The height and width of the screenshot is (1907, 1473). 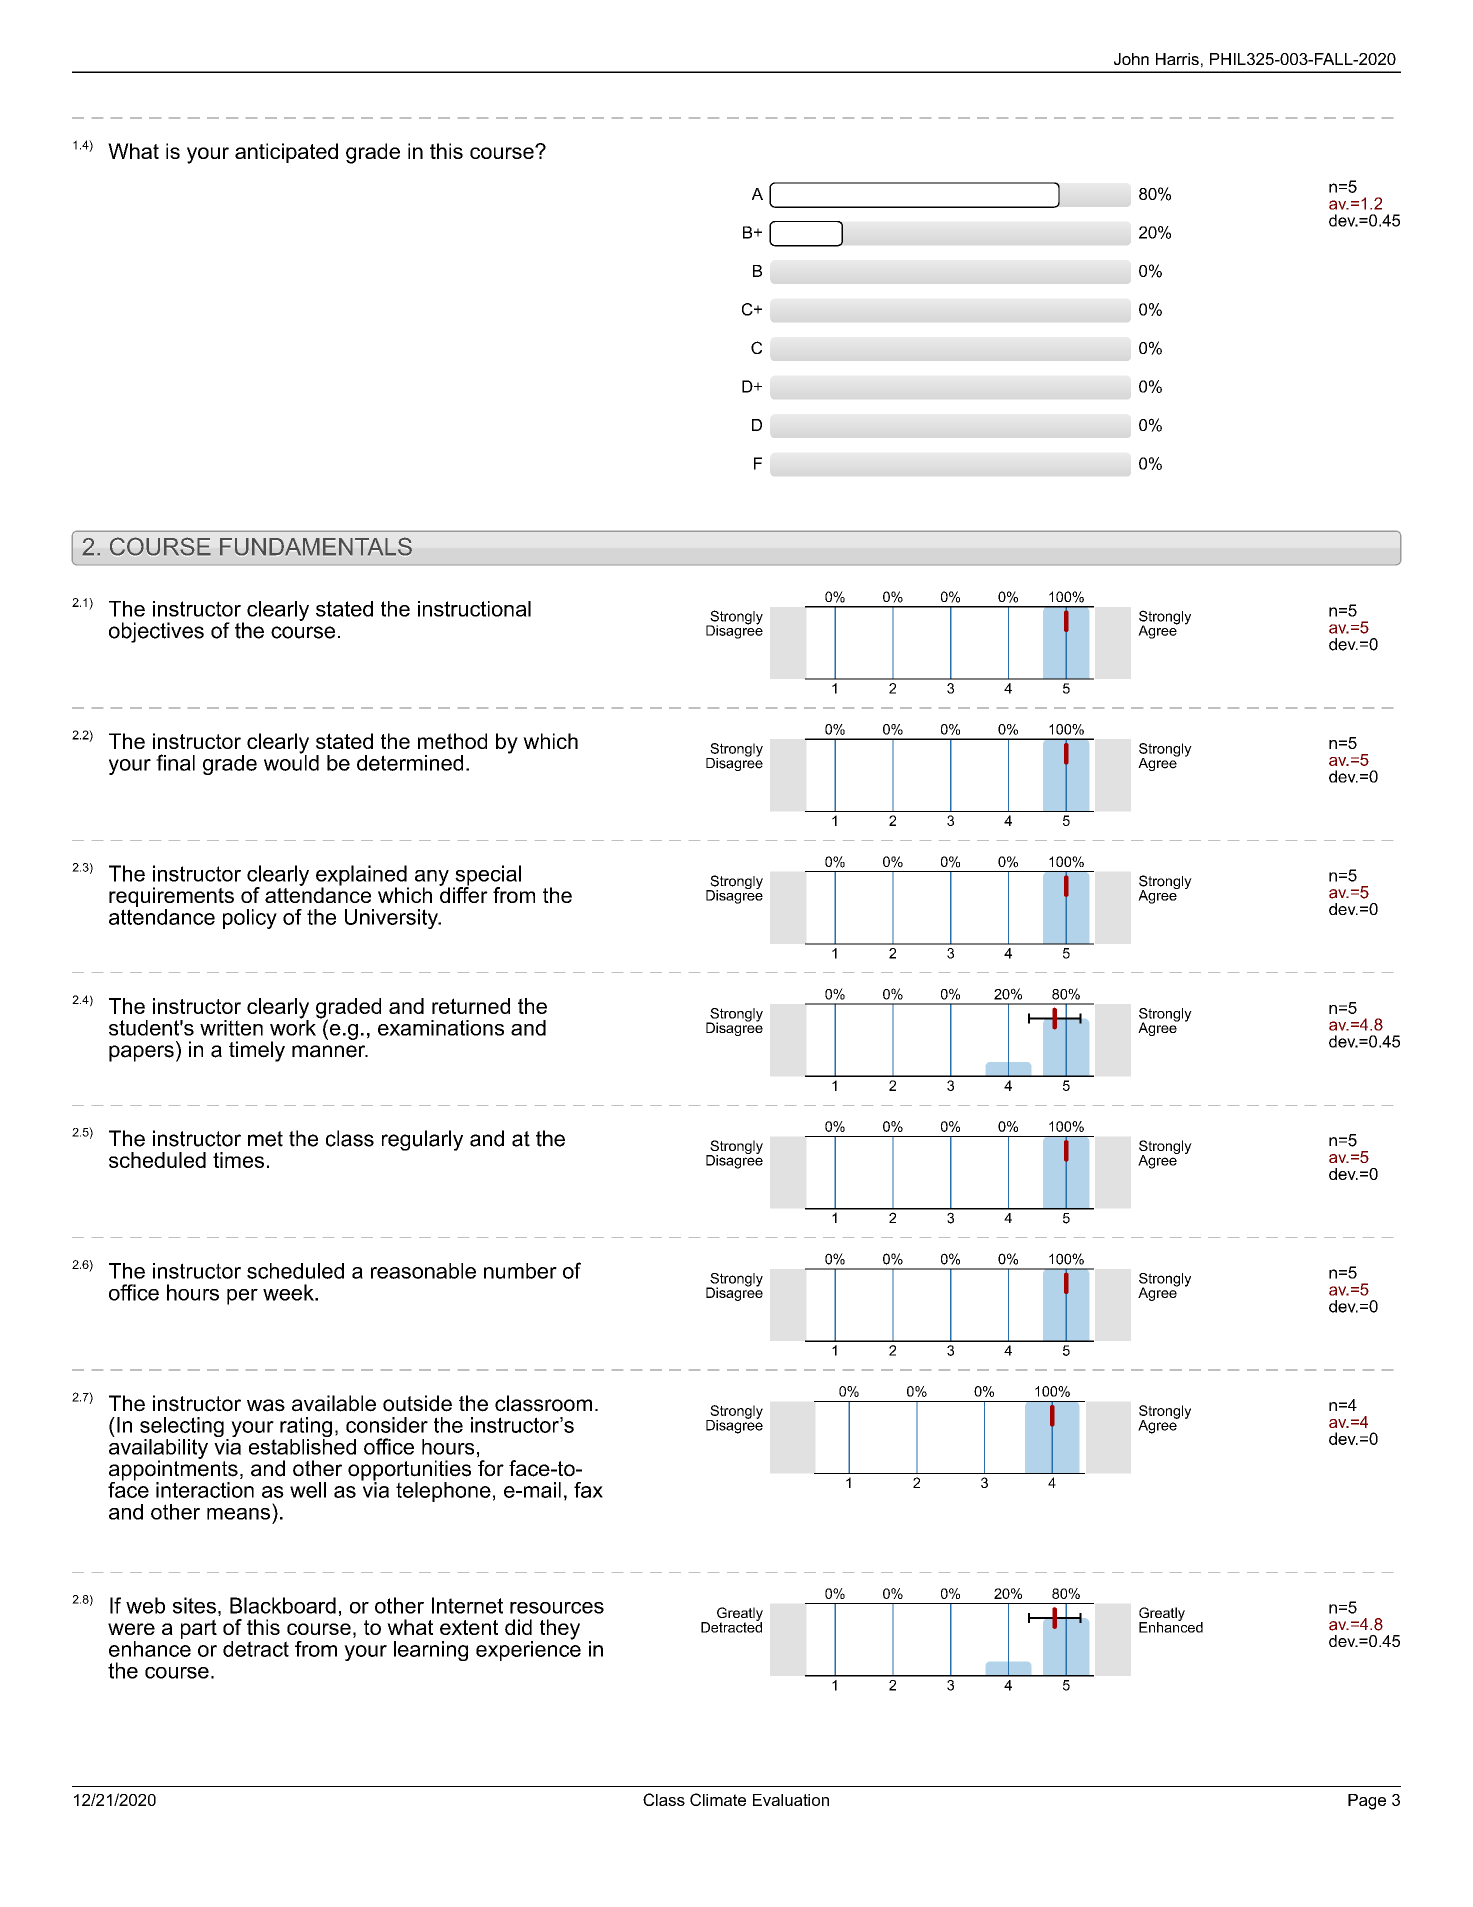 What do you see at coordinates (286, 153) in the screenshot?
I see `anticipated` at bounding box center [286, 153].
